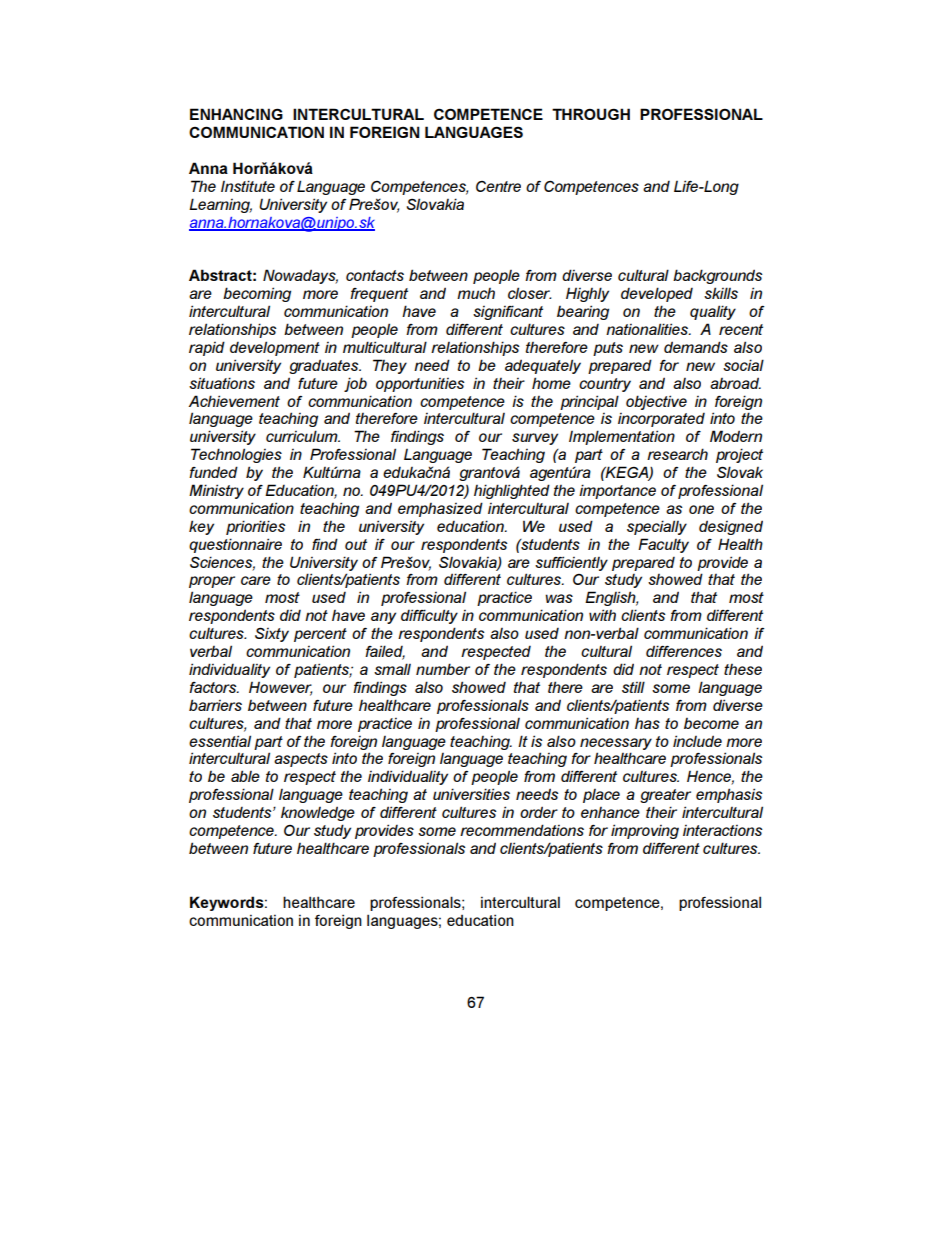  I want to click on greater, so click(665, 796).
